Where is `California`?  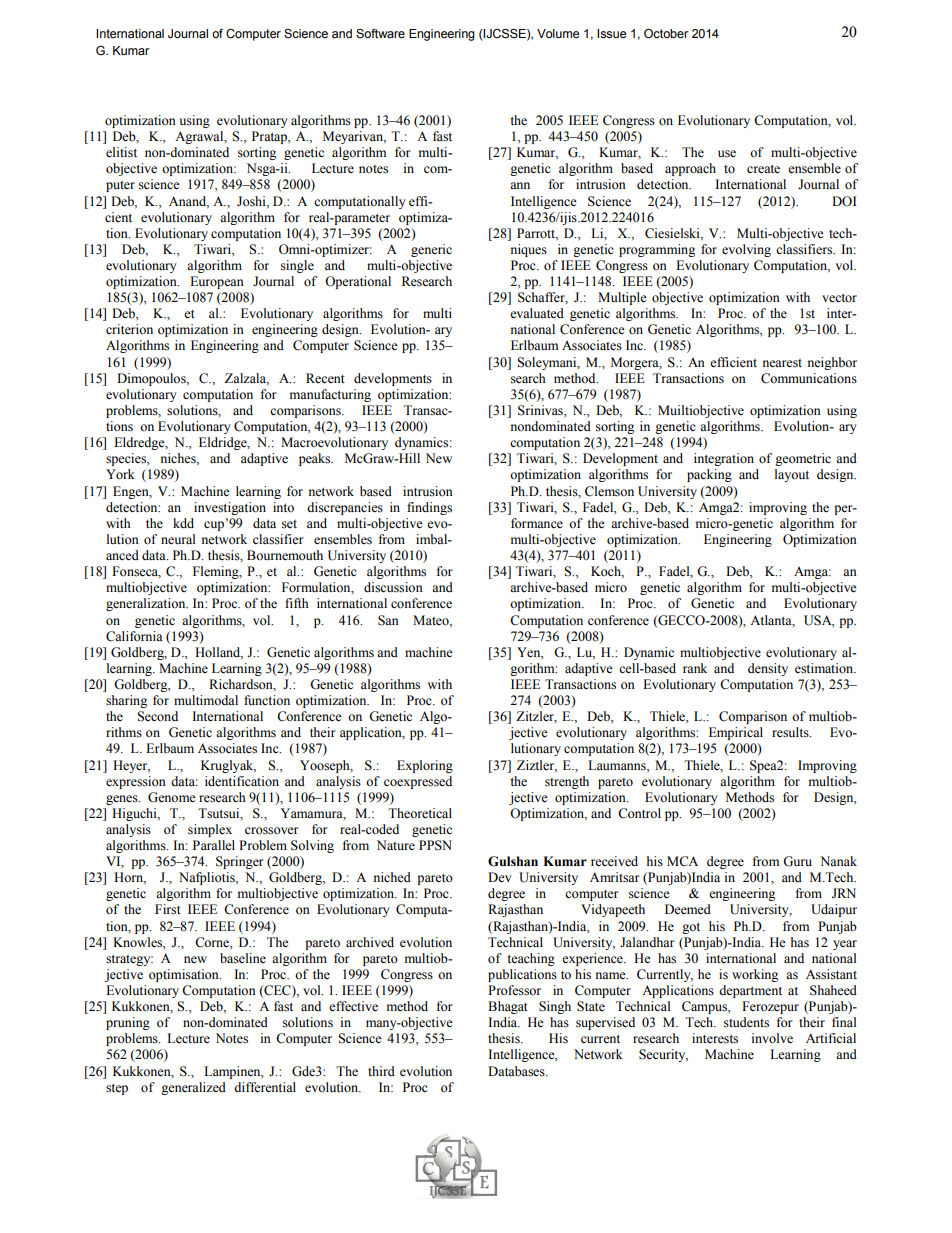
California is located at coordinates (134, 636).
